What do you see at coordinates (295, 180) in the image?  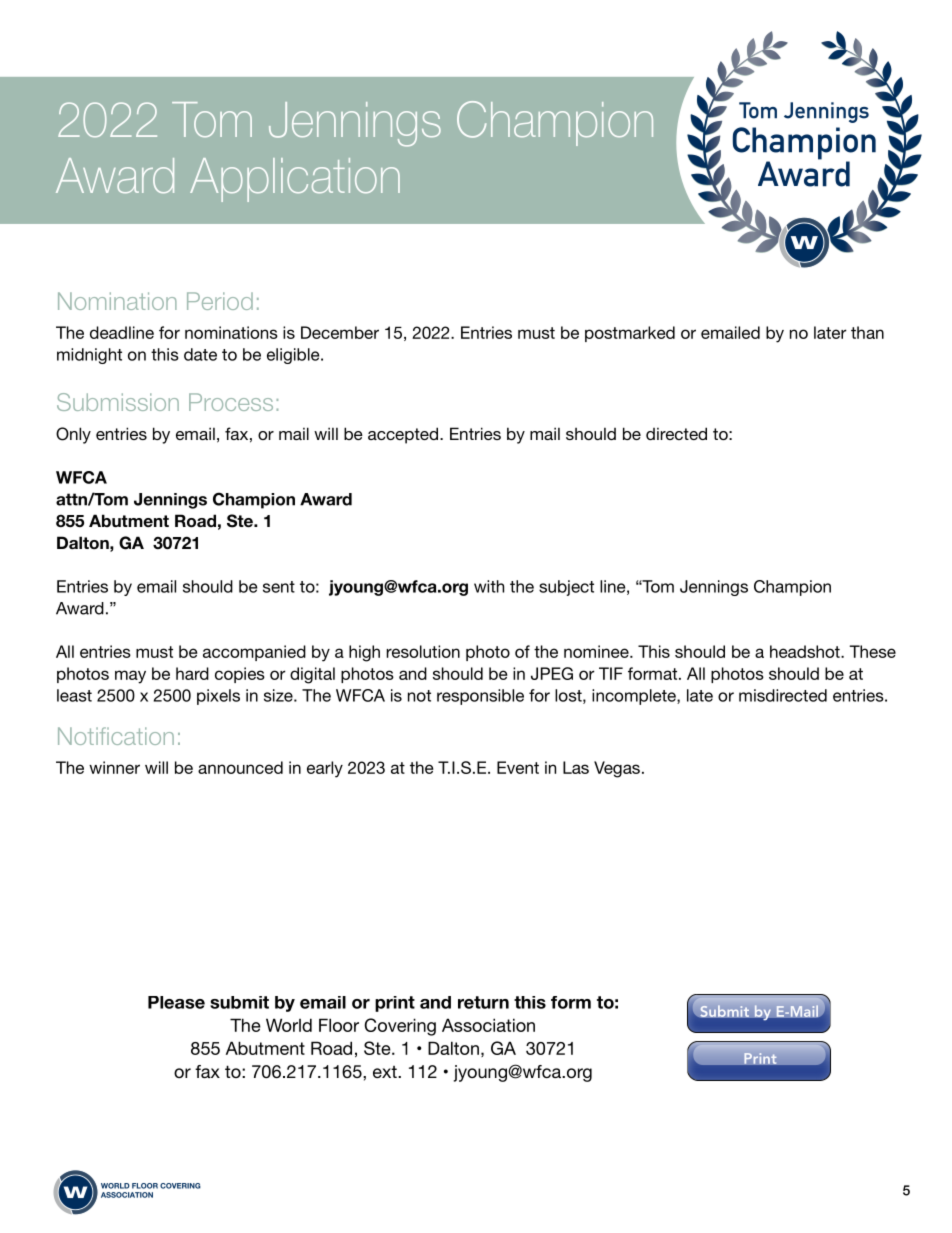 I see `Application` at bounding box center [295, 180].
